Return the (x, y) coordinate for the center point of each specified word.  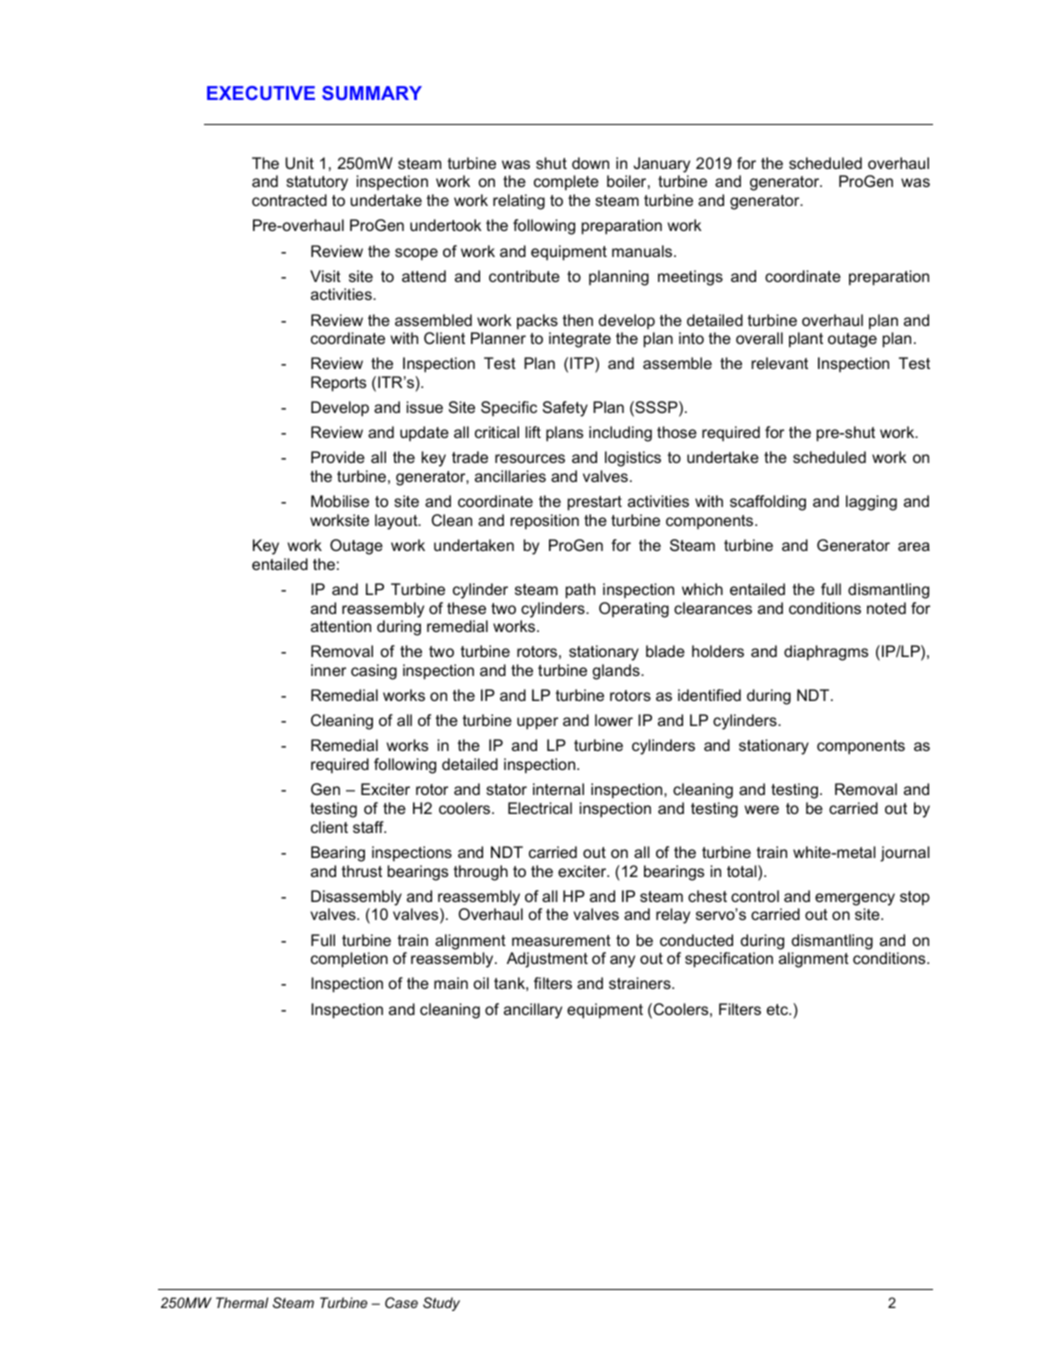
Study (441, 1304)
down (590, 163)
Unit (299, 163)
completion (349, 960)
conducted (696, 940)
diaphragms (826, 653)
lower (614, 720)
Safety (565, 409)
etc (778, 1009)
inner (328, 670)
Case (401, 1302)
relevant (780, 363)
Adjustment (547, 960)
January (661, 165)
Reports (338, 384)
